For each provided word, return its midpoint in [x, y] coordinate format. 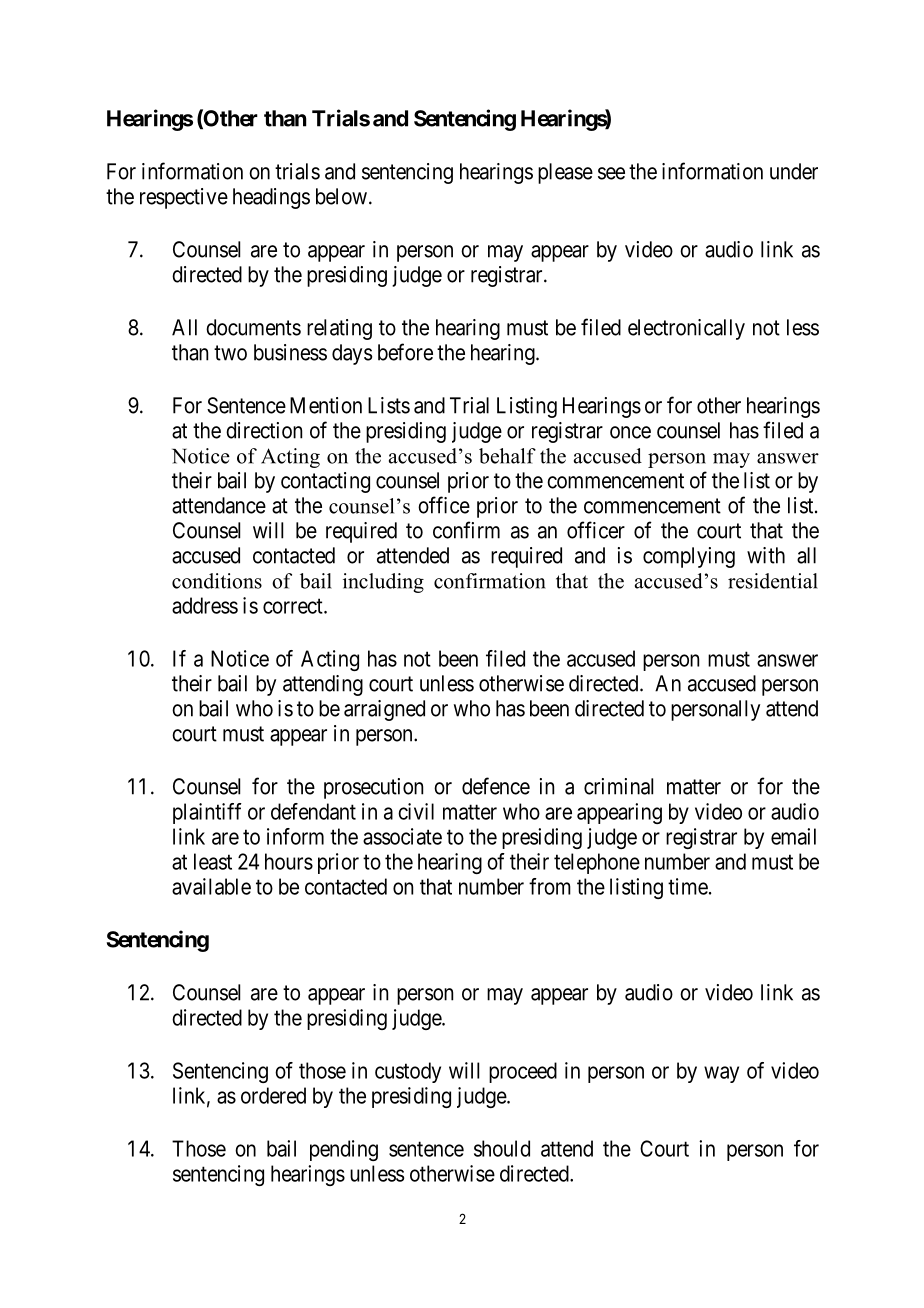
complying [689, 557]
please [565, 173]
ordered [273, 1095]
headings [271, 198]
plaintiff [207, 813]
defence [496, 786]
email [793, 836]
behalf [507, 456]
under [794, 171]
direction [264, 430]
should [502, 1148]
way [721, 1074]
